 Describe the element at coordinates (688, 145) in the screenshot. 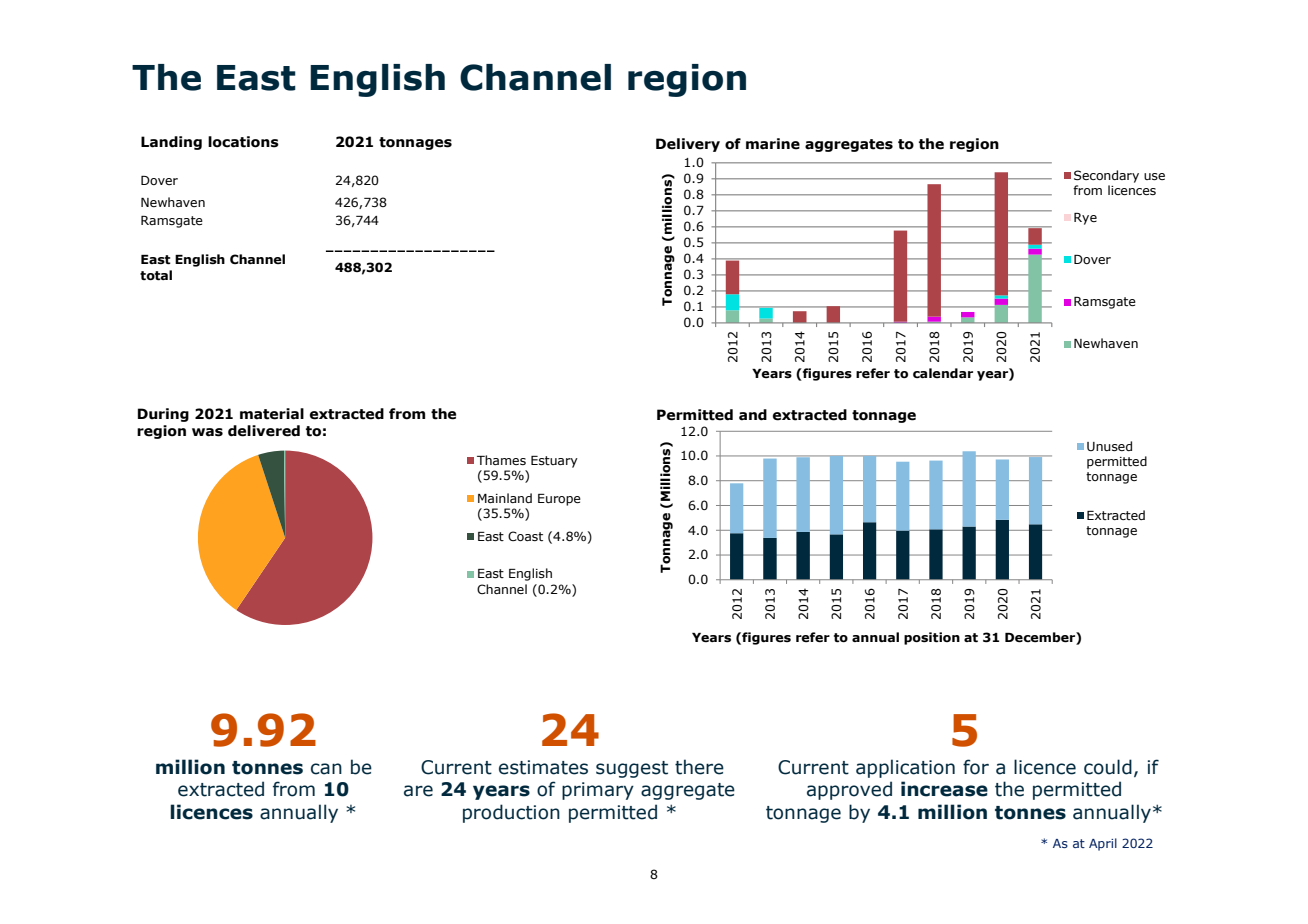

I see `Delivery` at that location.
